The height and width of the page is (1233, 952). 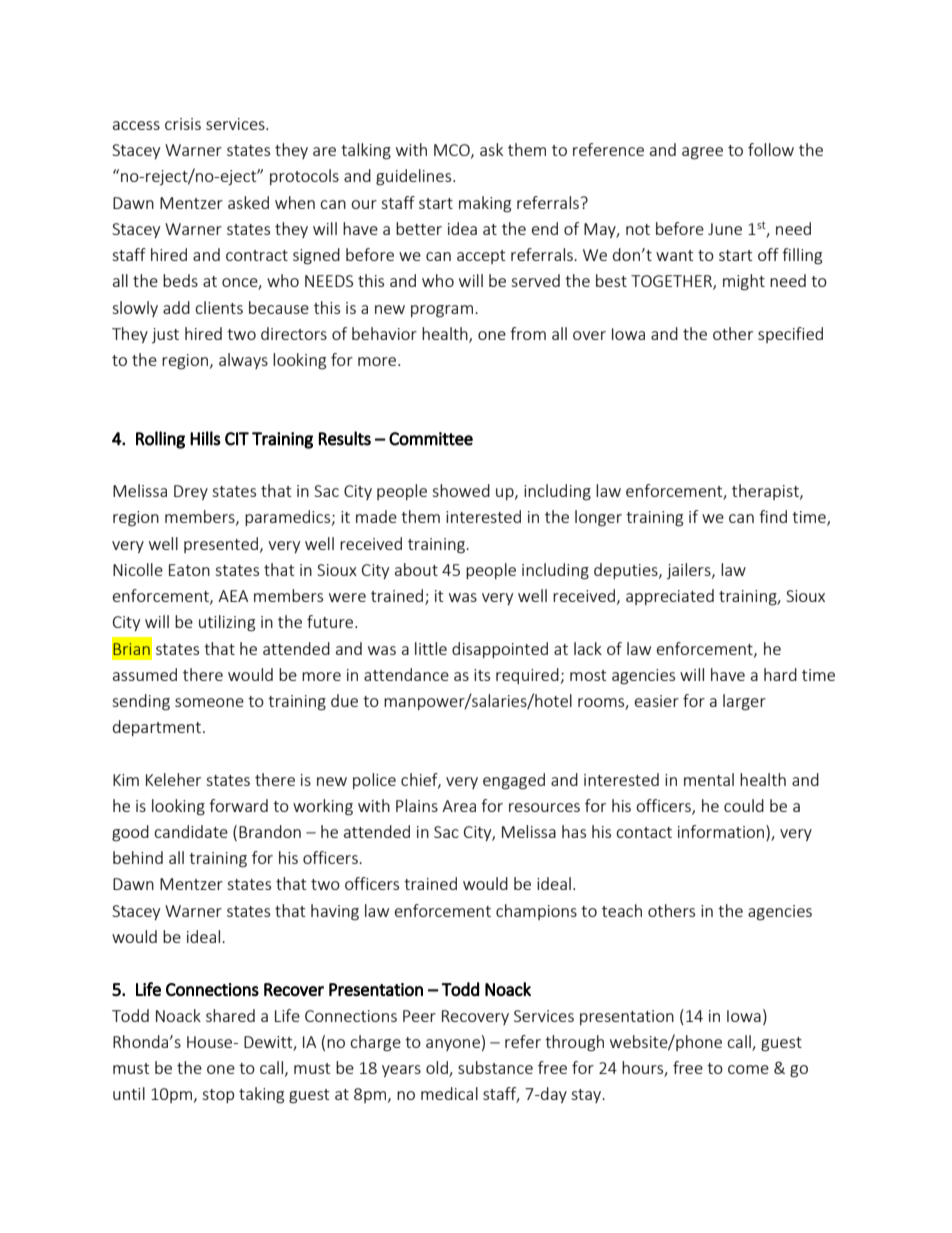 I want to click on little, so click(x=431, y=648).
